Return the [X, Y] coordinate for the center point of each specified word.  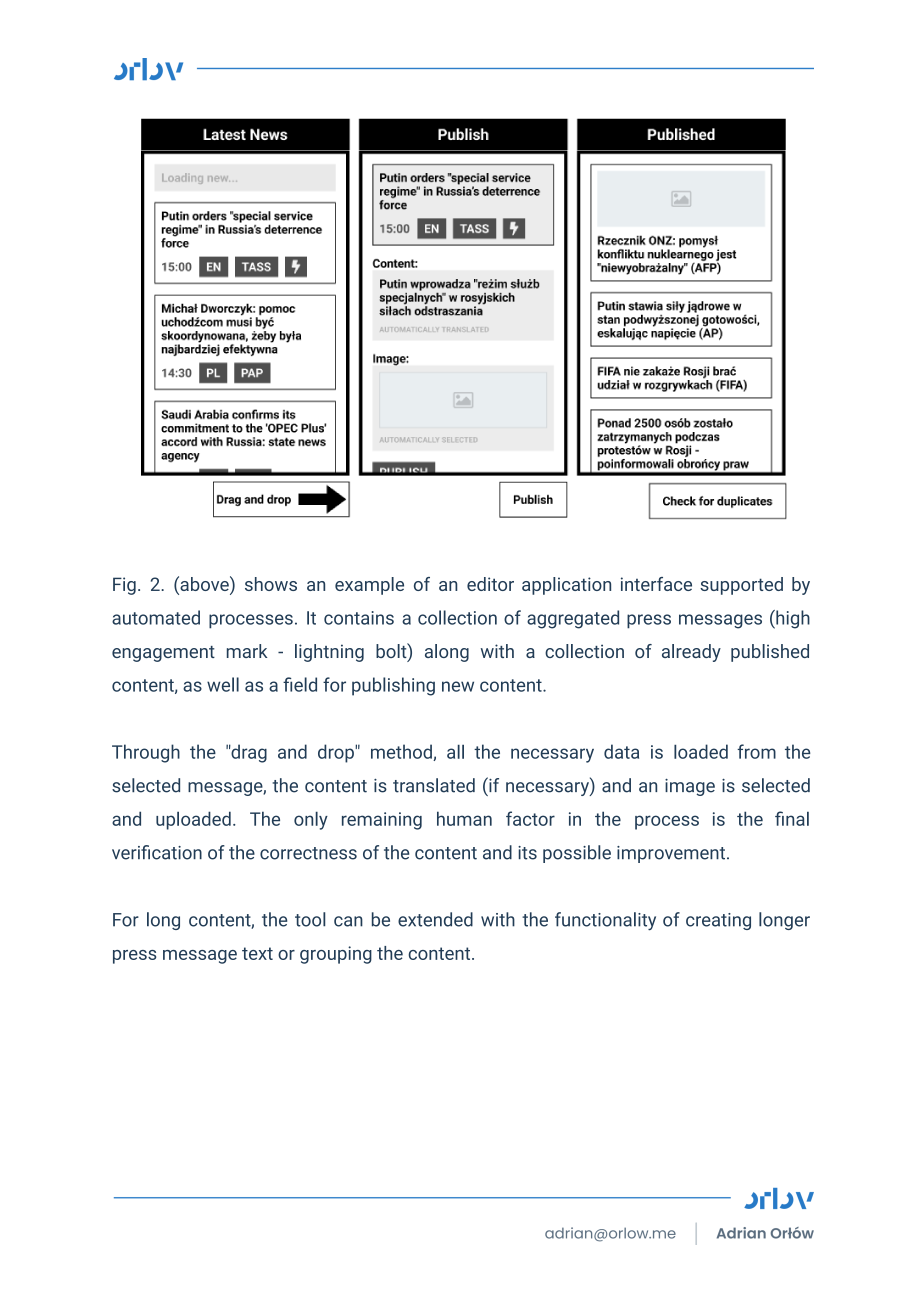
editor [490, 584]
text [257, 953]
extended [435, 919]
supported [741, 586]
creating [718, 921]
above [204, 585]
